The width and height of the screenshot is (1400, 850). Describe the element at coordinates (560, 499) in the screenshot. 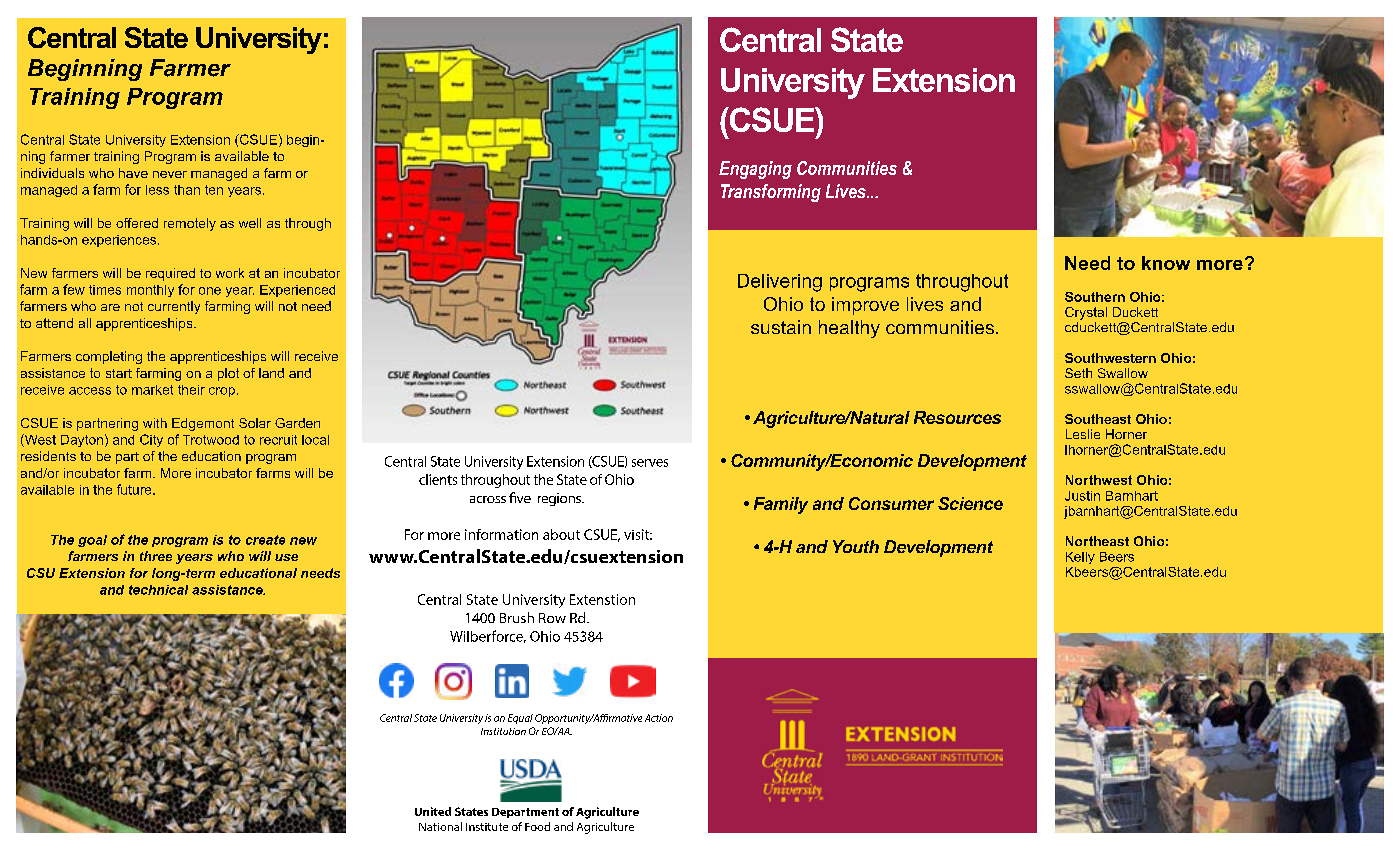

I see `regions` at that location.
